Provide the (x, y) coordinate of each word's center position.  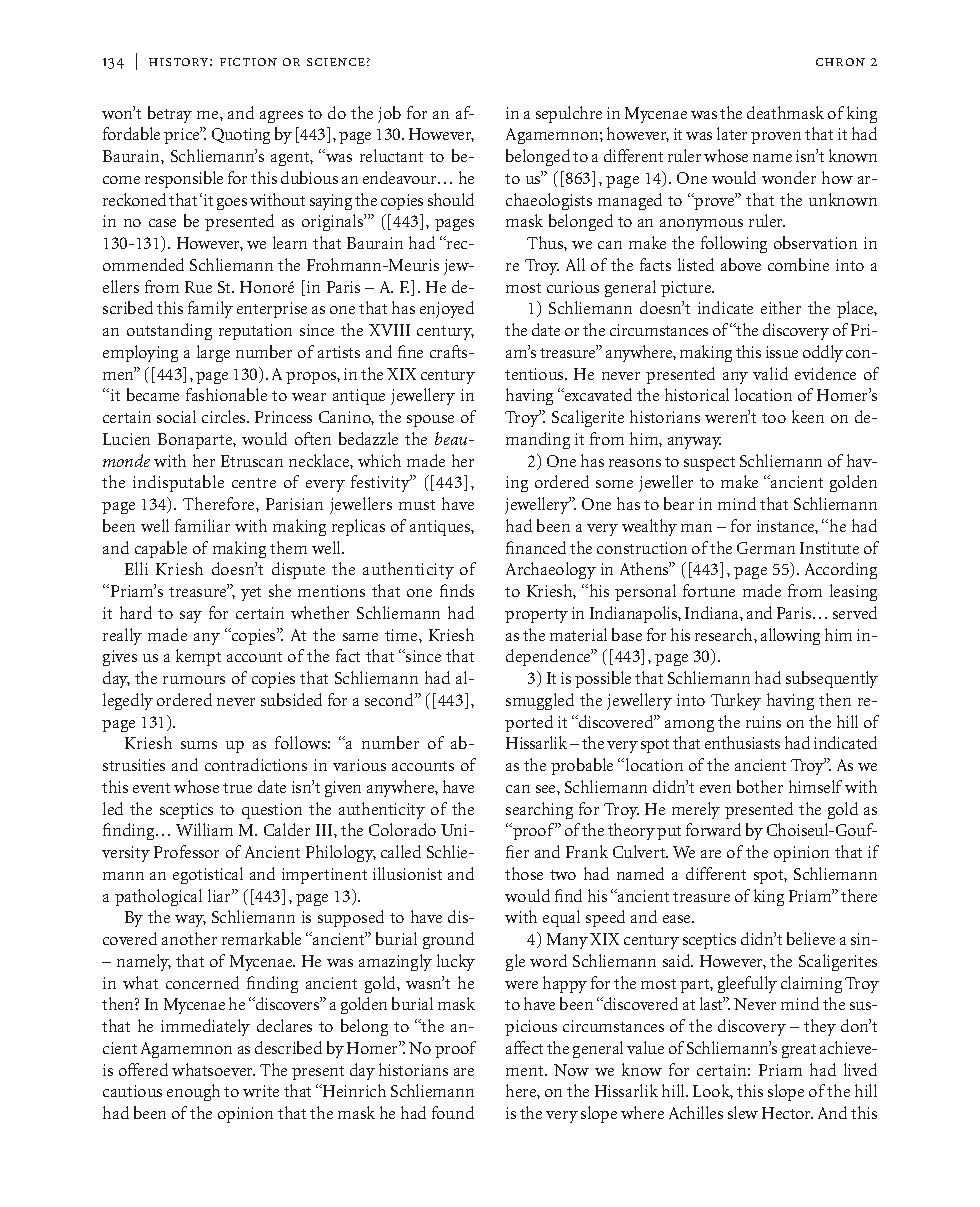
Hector (787, 1113)
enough (193, 1092)
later (732, 133)
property (536, 616)
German (766, 548)
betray (170, 114)
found (453, 1112)
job (389, 114)
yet (251, 594)
